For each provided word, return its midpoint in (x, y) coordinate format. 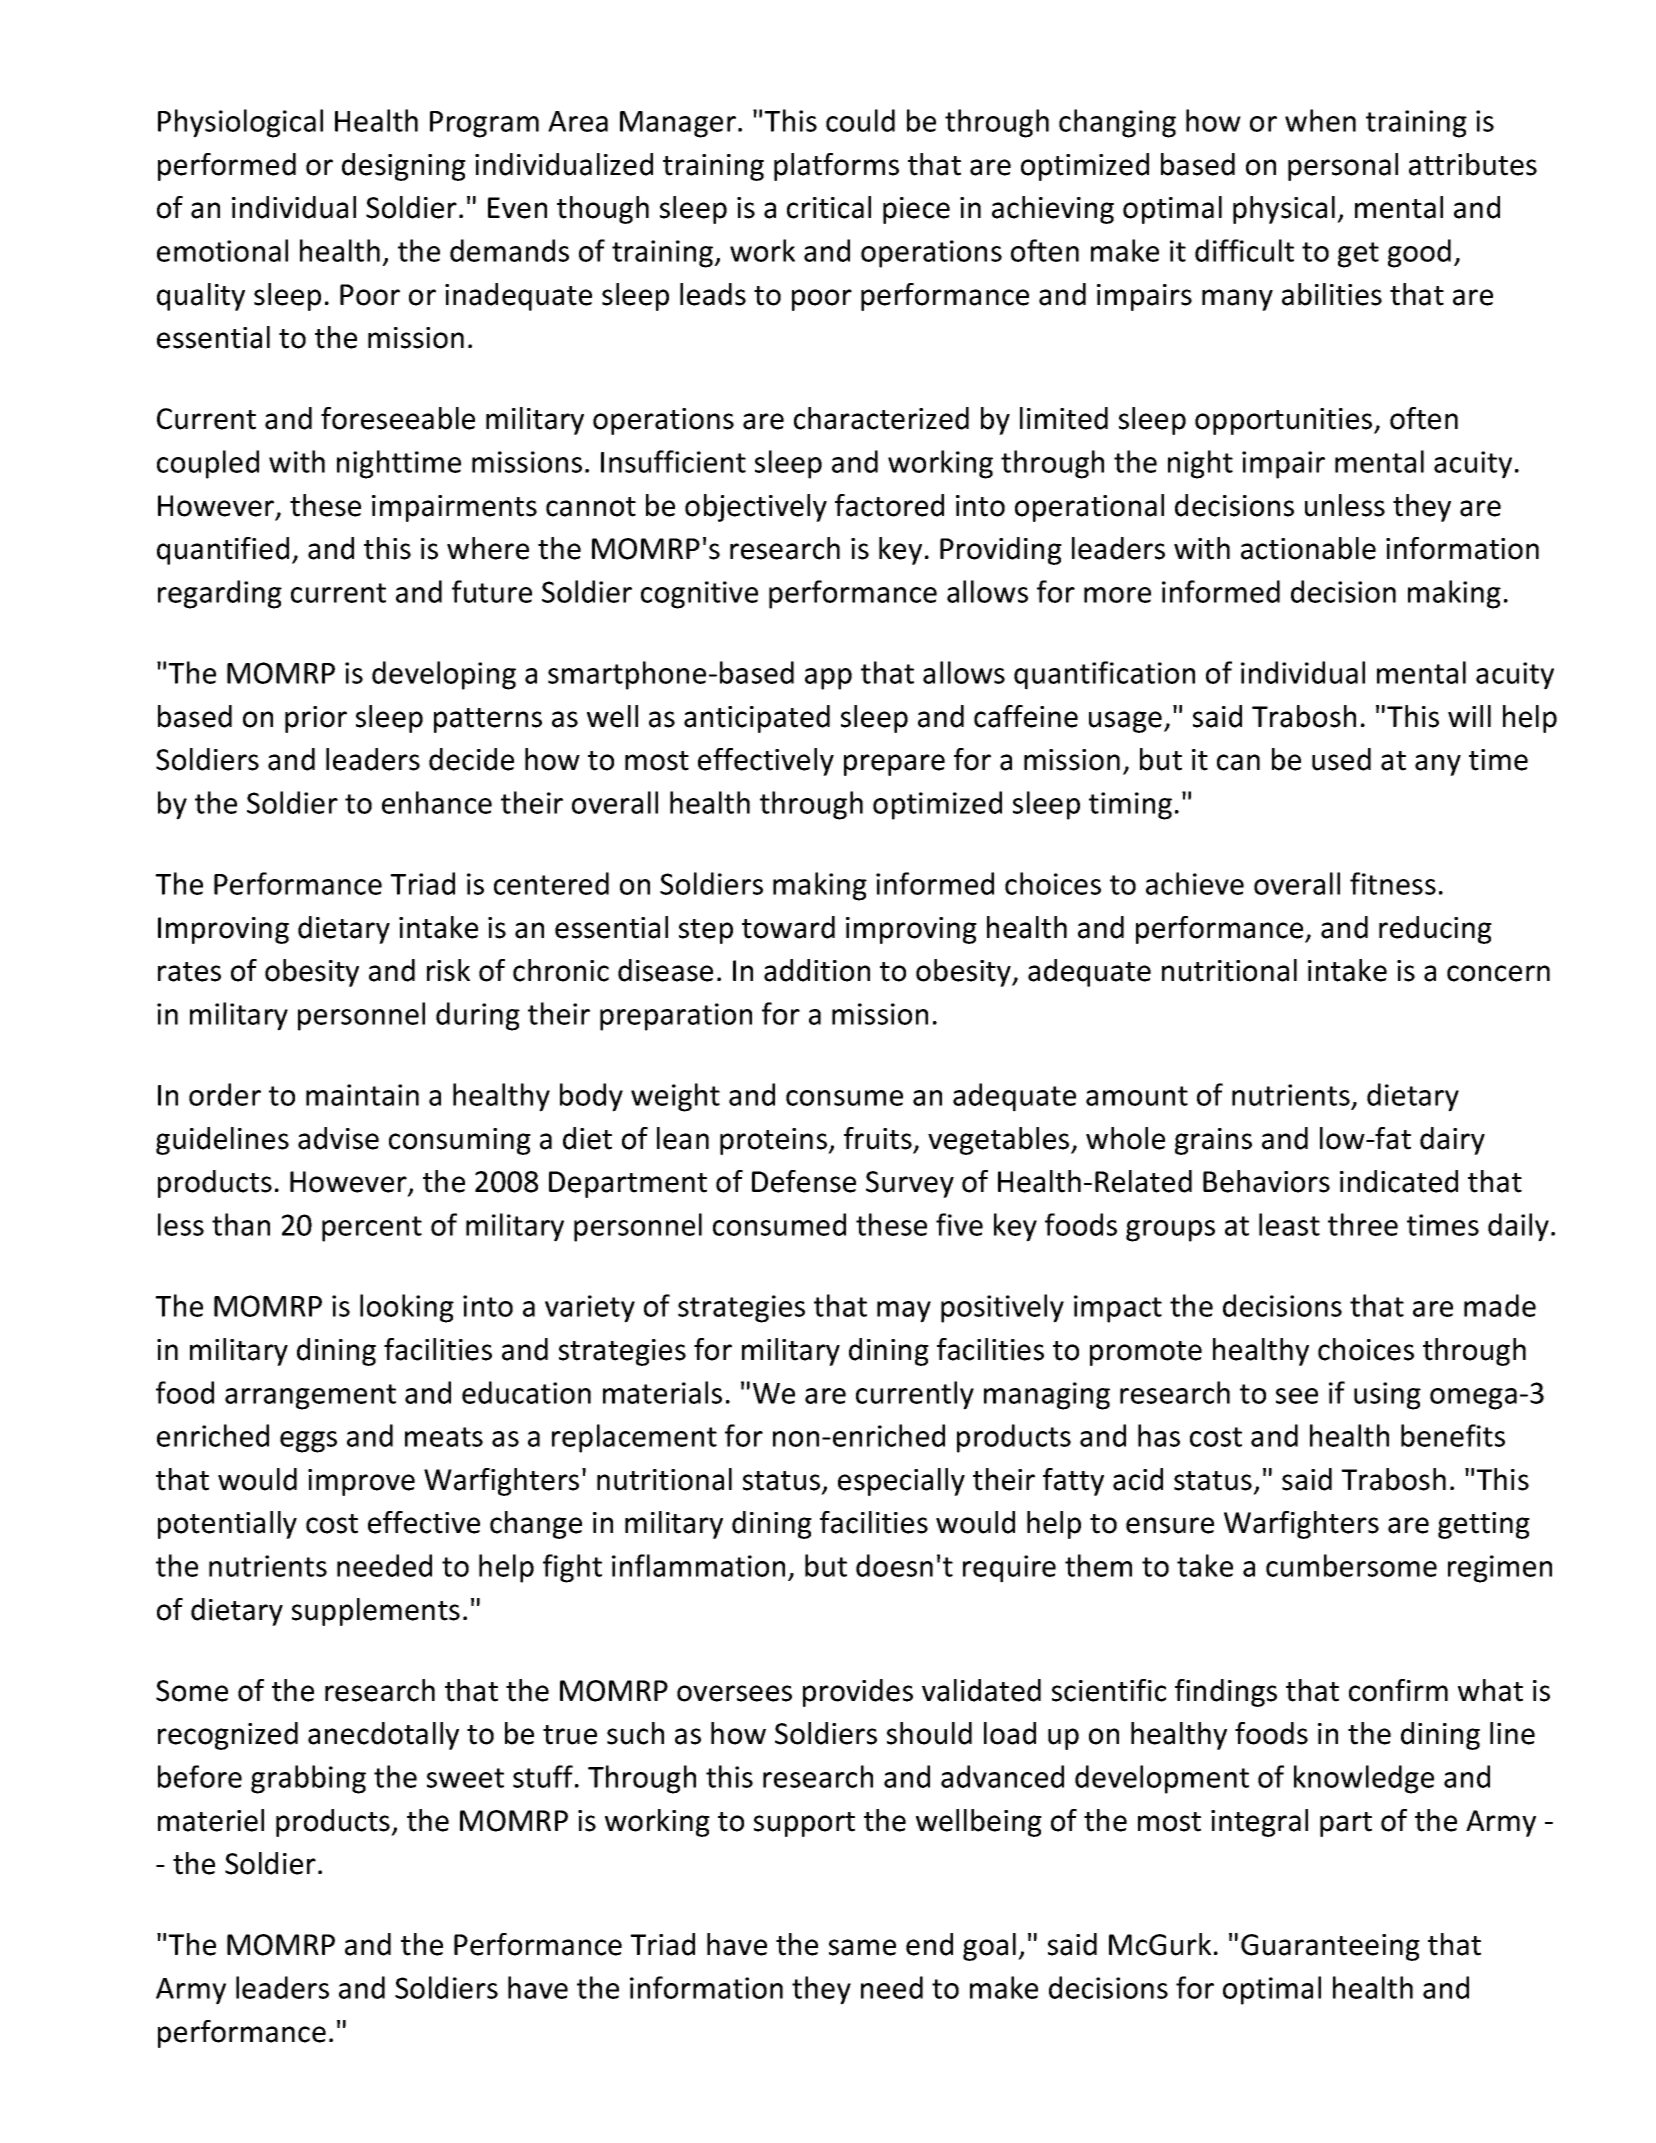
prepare (894, 765)
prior (316, 719)
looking (407, 1308)
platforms (836, 167)
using (1387, 1396)
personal (1343, 167)
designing (404, 167)
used (1341, 759)
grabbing (308, 1779)
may (904, 1312)
